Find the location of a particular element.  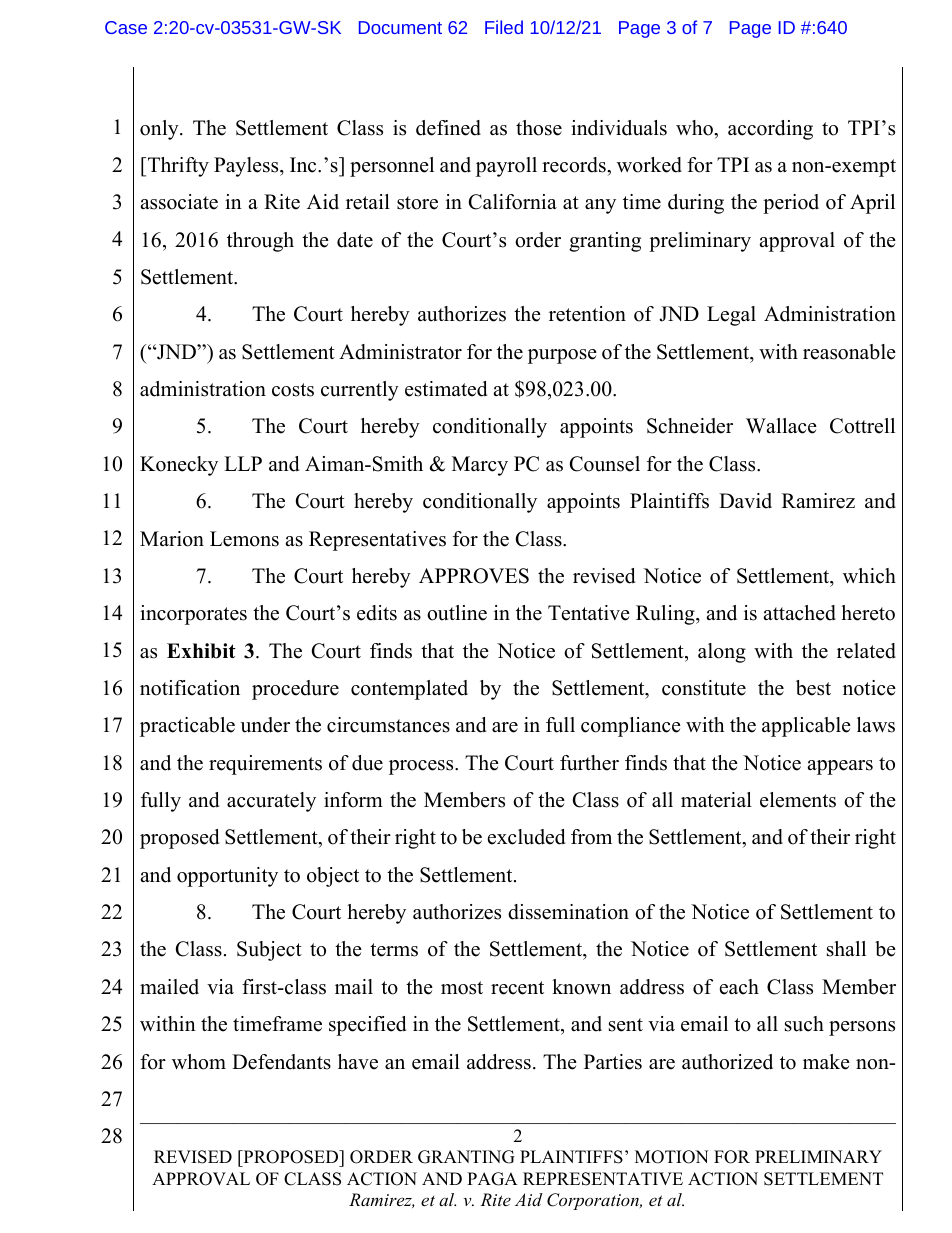

according is located at coordinates (770, 130).
